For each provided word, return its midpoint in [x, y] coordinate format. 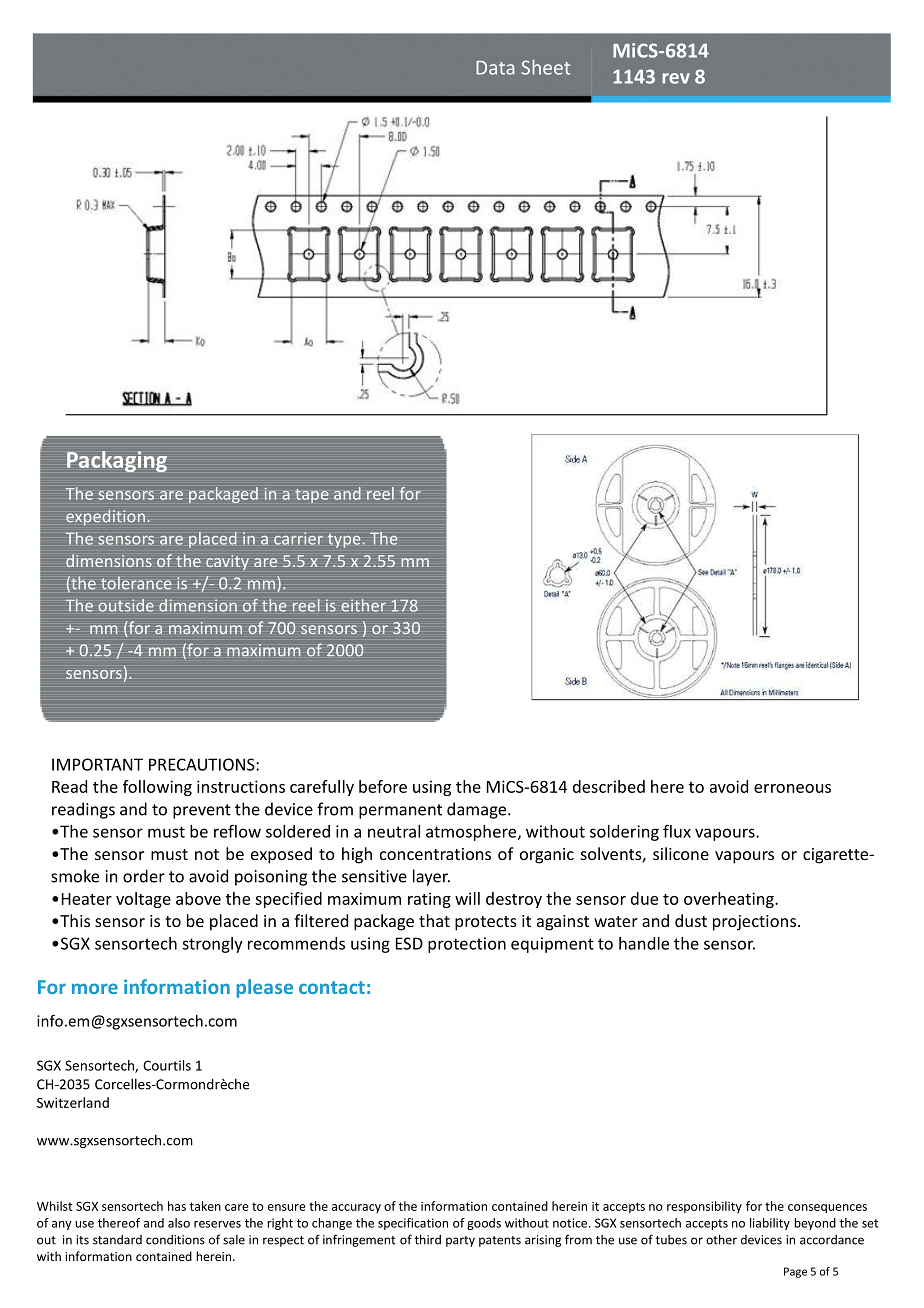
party [460, 1241]
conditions [175, 1240]
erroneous [792, 788]
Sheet [545, 67]
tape [311, 496]
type [344, 541]
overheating [730, 900]
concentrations [435, 854]
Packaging [117, 461]
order [144, 876]
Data [495, 68]
